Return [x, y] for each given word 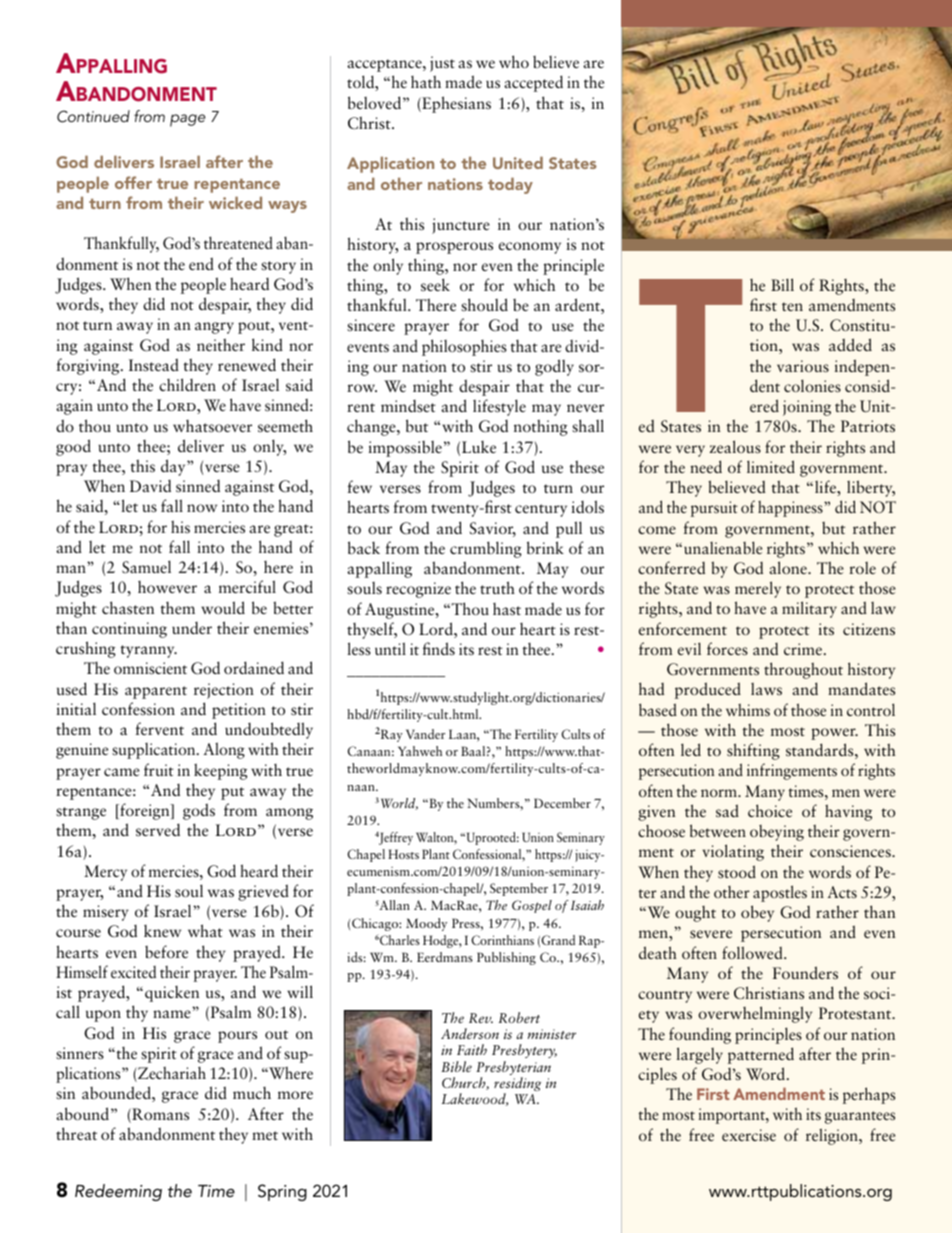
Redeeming [118, 1192]
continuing [129, 630]
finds [439, 648]
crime [803, 649]
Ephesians [455, 104]
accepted [533, 83]
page [187, 120]
